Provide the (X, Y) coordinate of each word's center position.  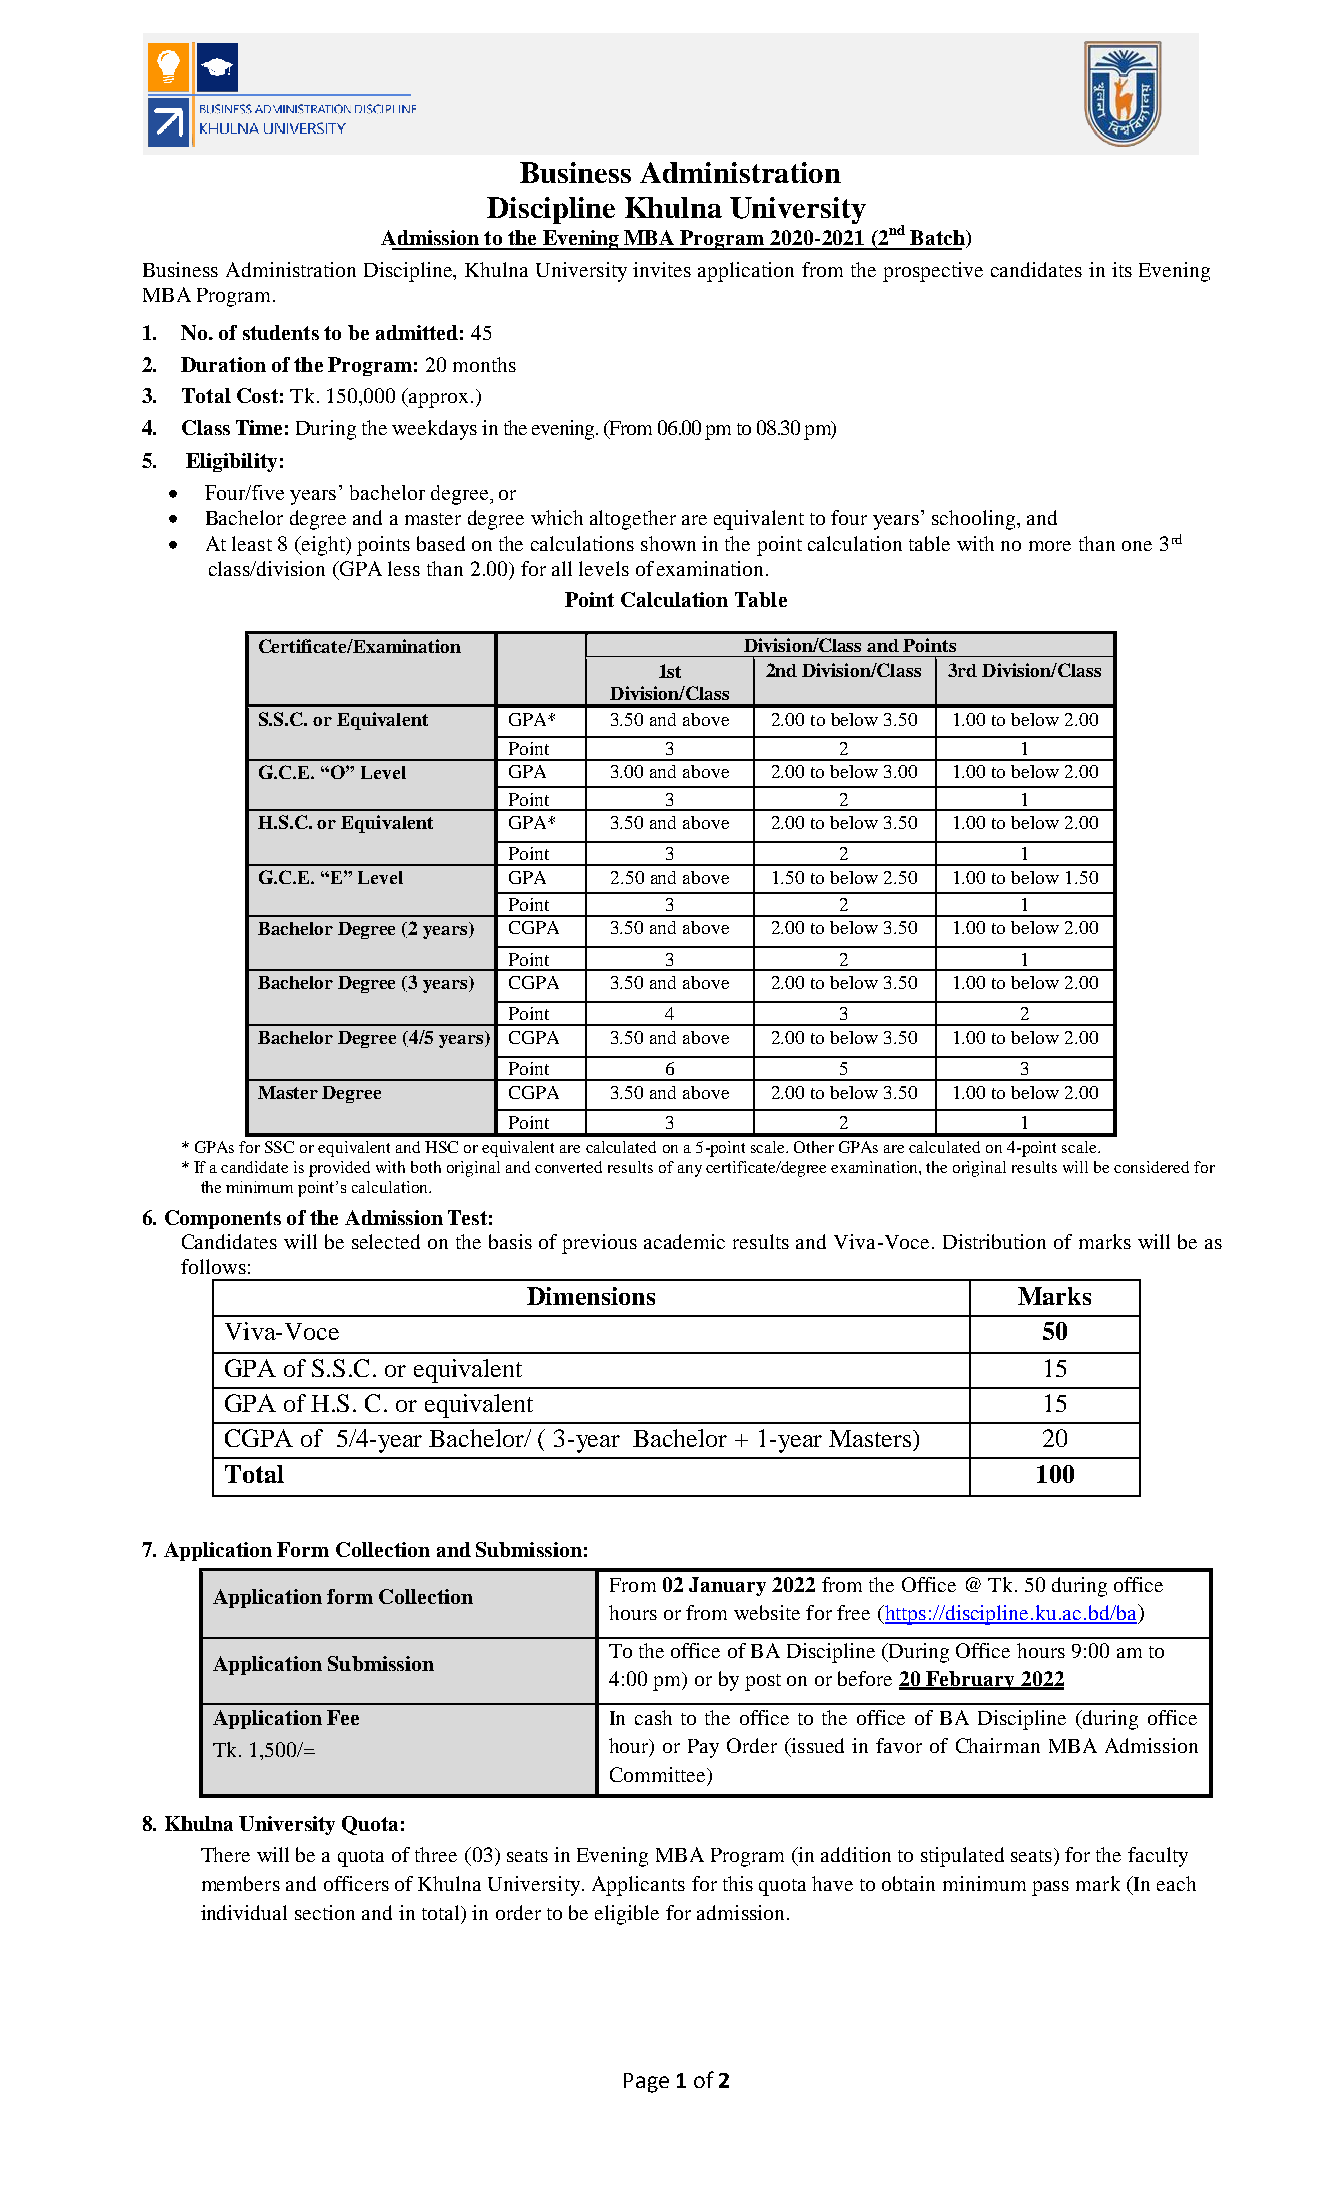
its (1122, 269)
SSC (279, 1147)
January (727, 1586)
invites (662, 269)
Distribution (994, 1241)
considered (1151, 1167)
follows (213, 1266)
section (325, 1912)
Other (814, 1147)
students (281, 332)
